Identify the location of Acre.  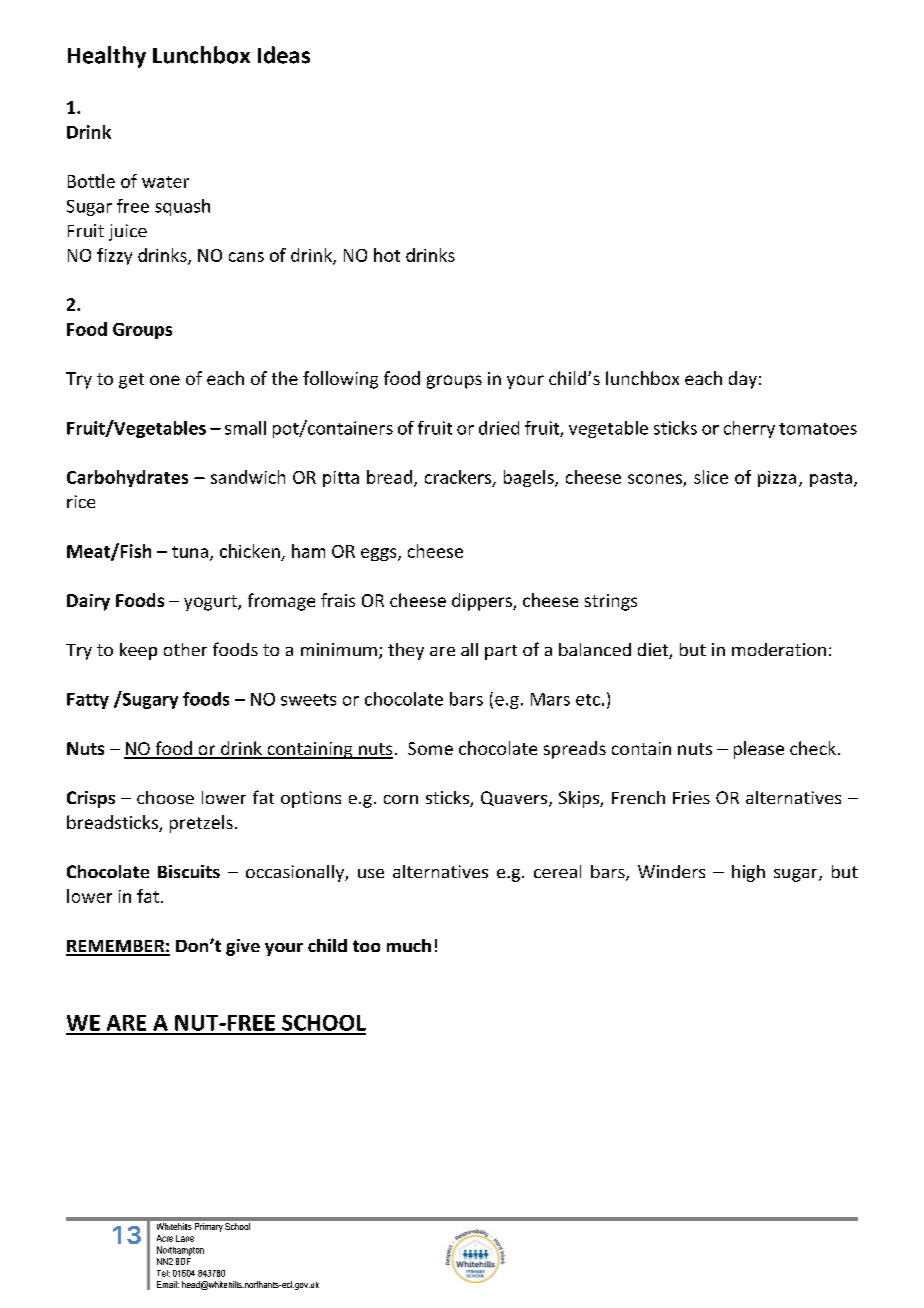
(165, 1238).
